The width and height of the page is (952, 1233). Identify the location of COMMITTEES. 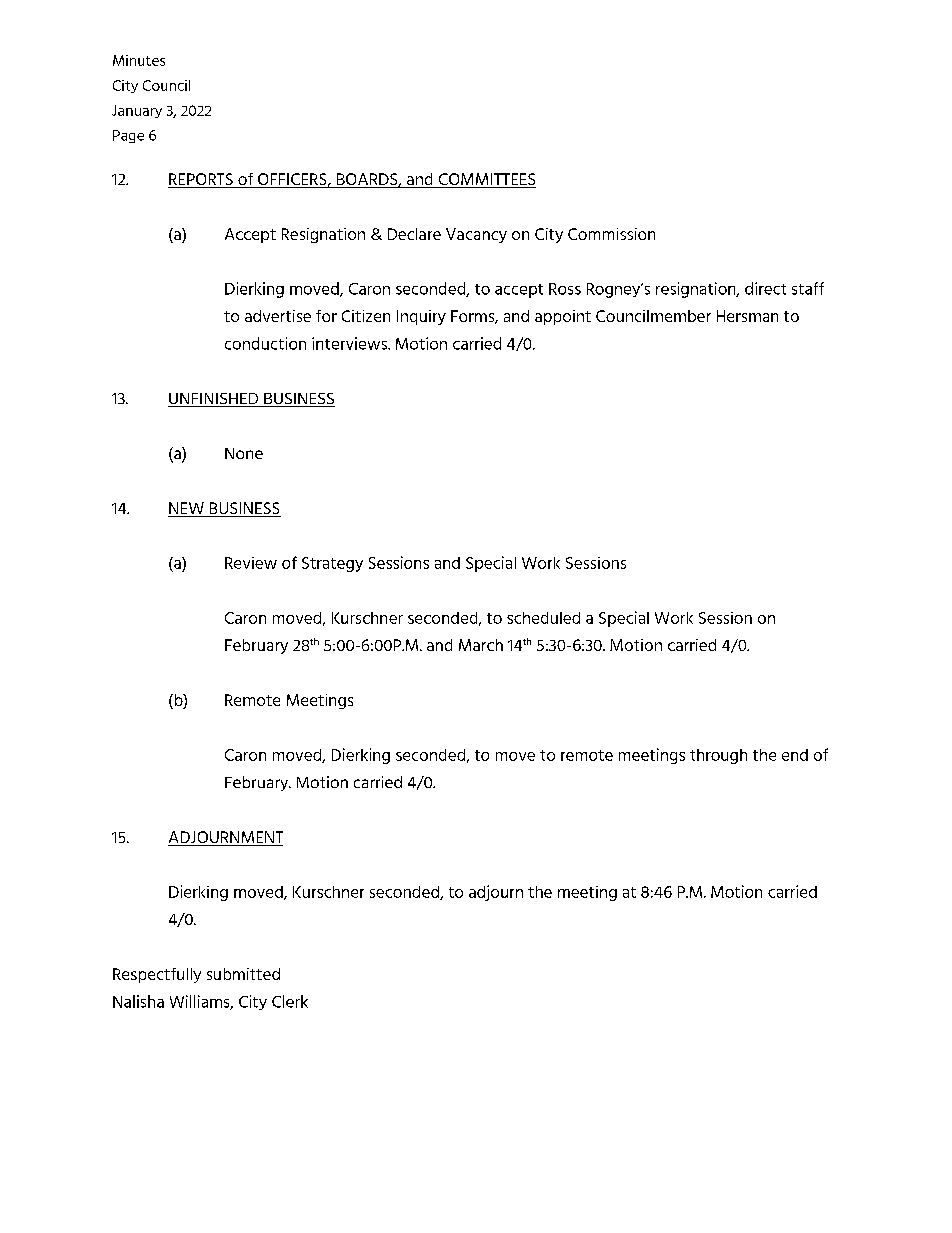
(486, 180).
